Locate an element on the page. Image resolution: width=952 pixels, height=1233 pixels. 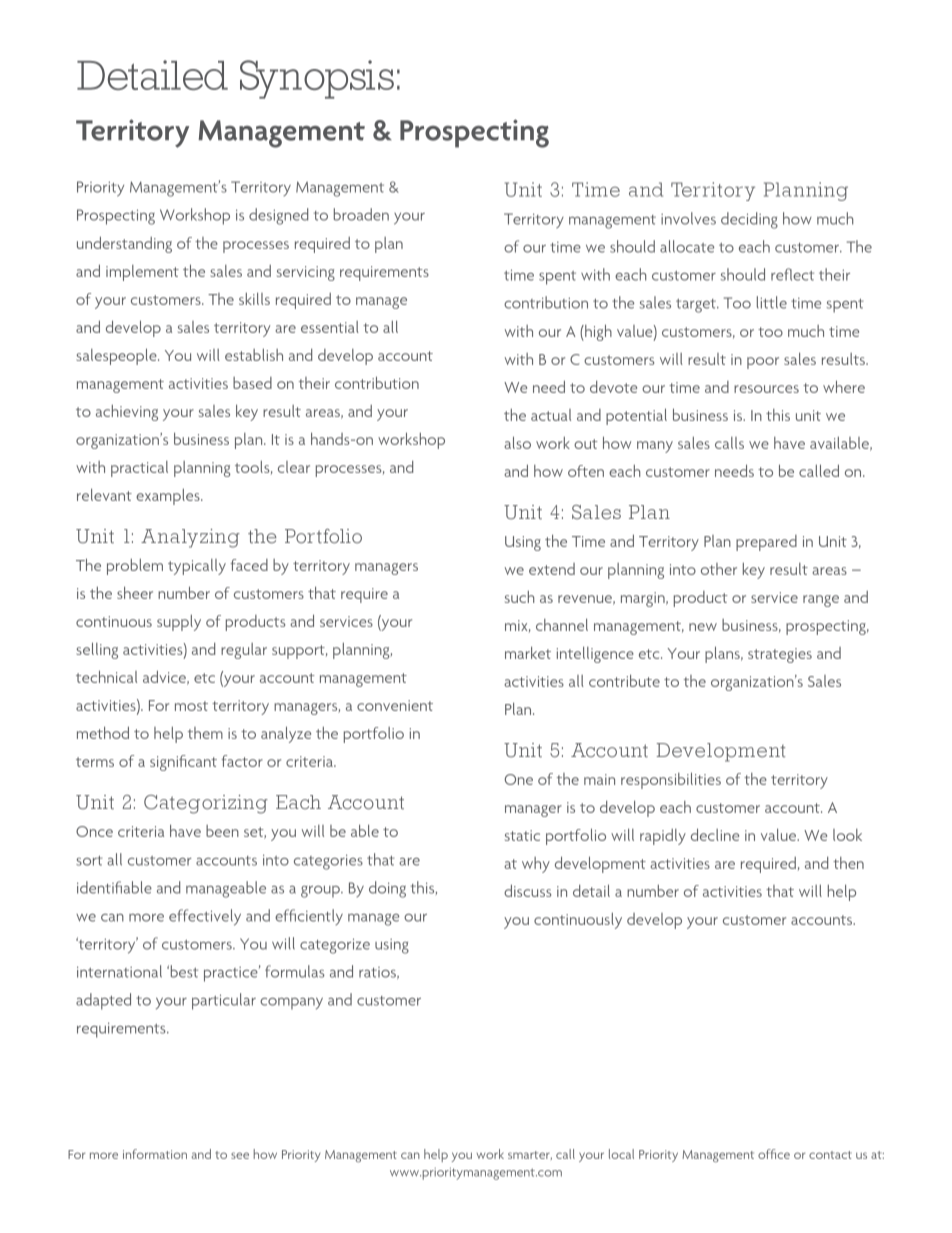
poor is located at coordinates (763, 363).
